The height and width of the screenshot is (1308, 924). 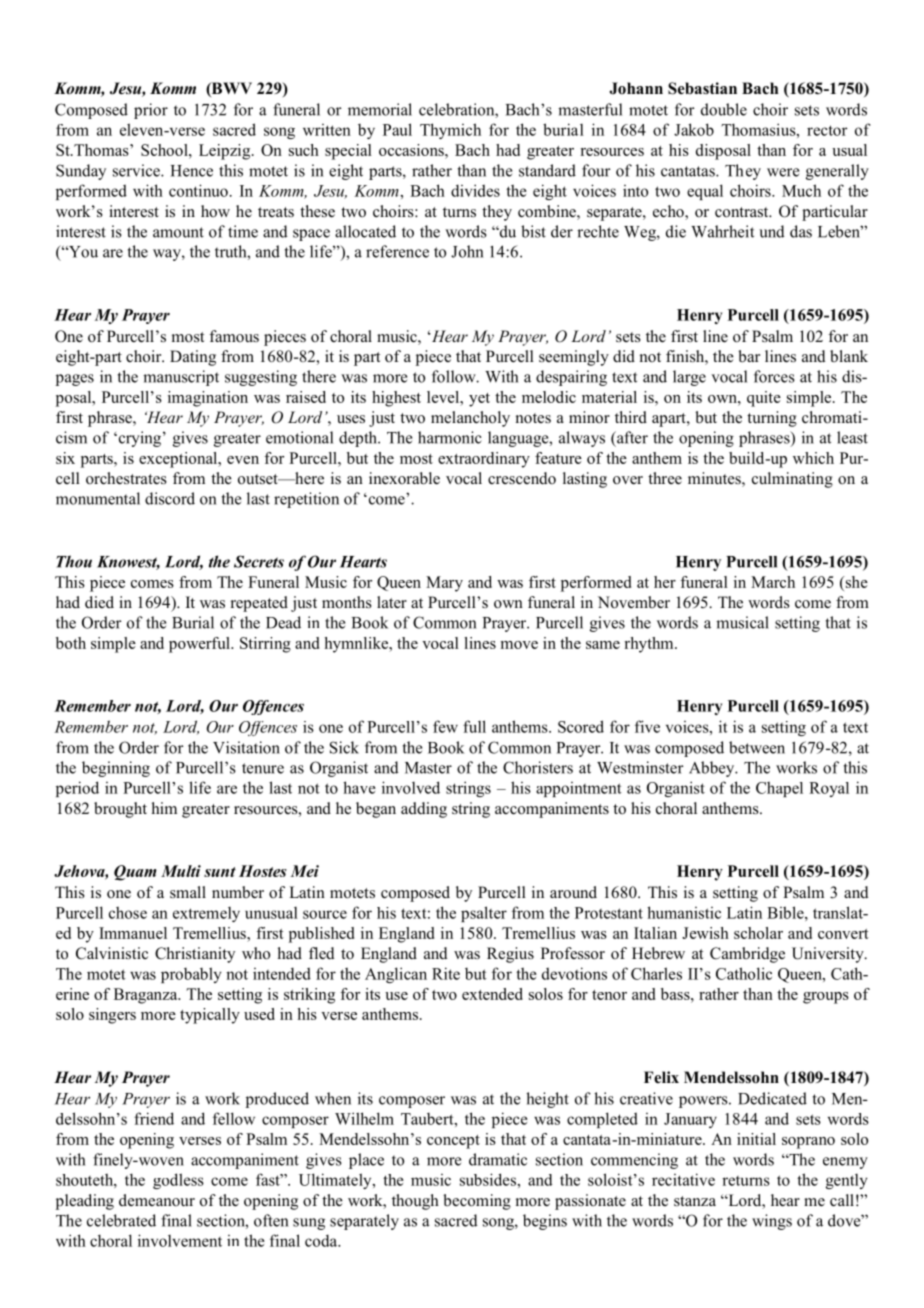 What do you see at coordinates (181, 871) in the screenshot?
I see `Multi` at bounding box center [181, 871].
